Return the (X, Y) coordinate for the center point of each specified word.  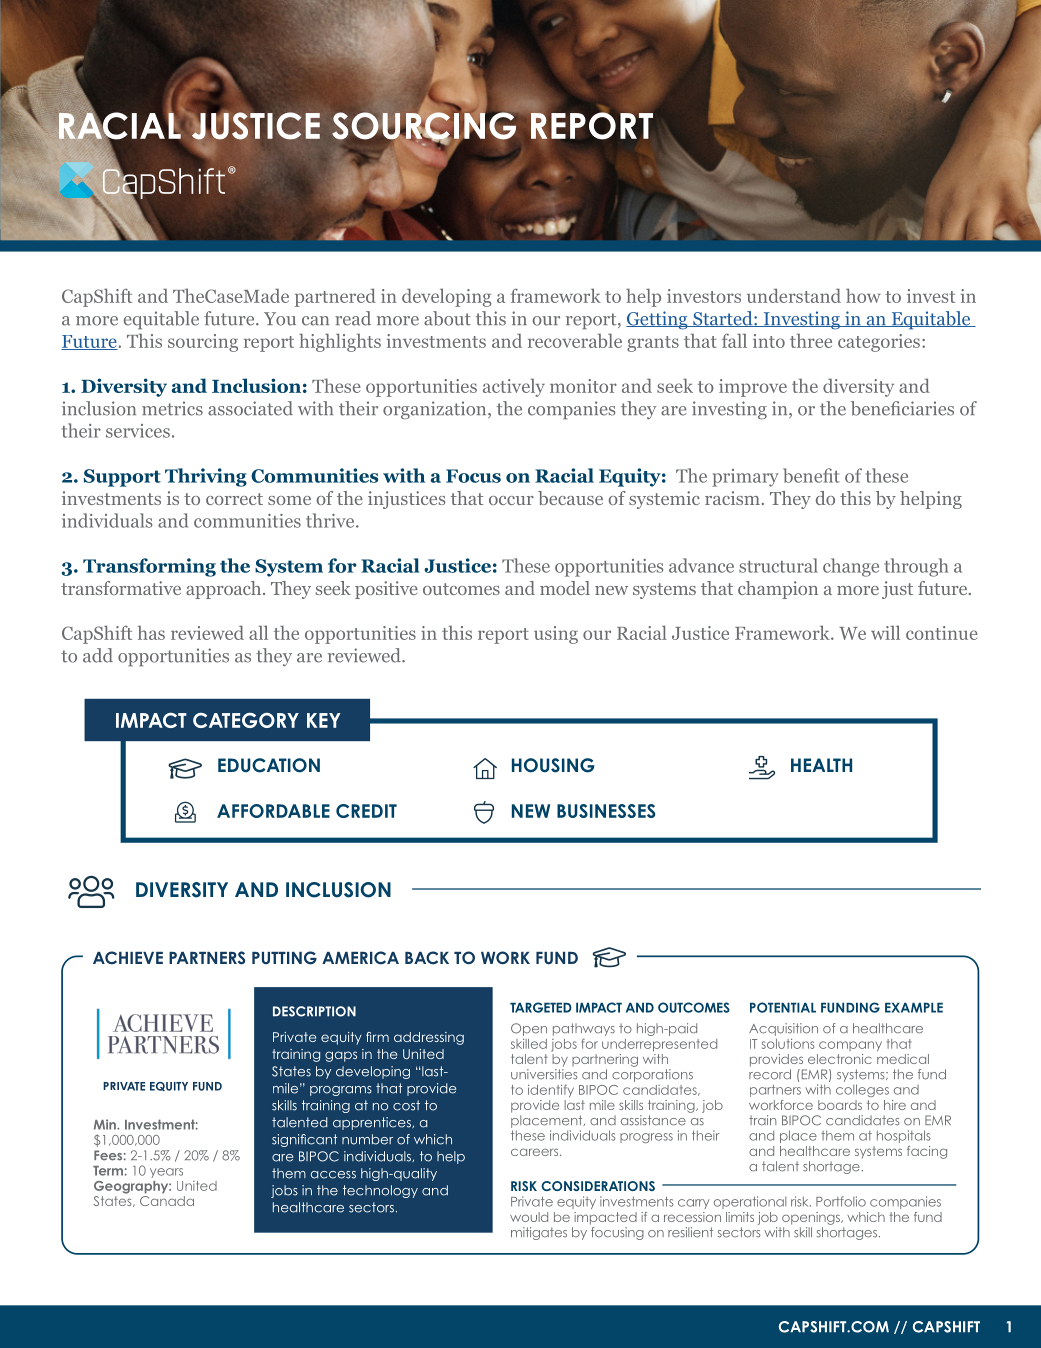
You (280, 319)
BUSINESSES (606, 811)
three (811, 341)
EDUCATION (269, 765)
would (529, 1217)
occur (511, 500)
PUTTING (284, 958)
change (851, 567)
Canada (167, 1201)
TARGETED (541, 1007)
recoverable (575, 340)
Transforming (149, 567)
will (885, 632)
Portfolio (841, 1201)
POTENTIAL (783, 1007)
